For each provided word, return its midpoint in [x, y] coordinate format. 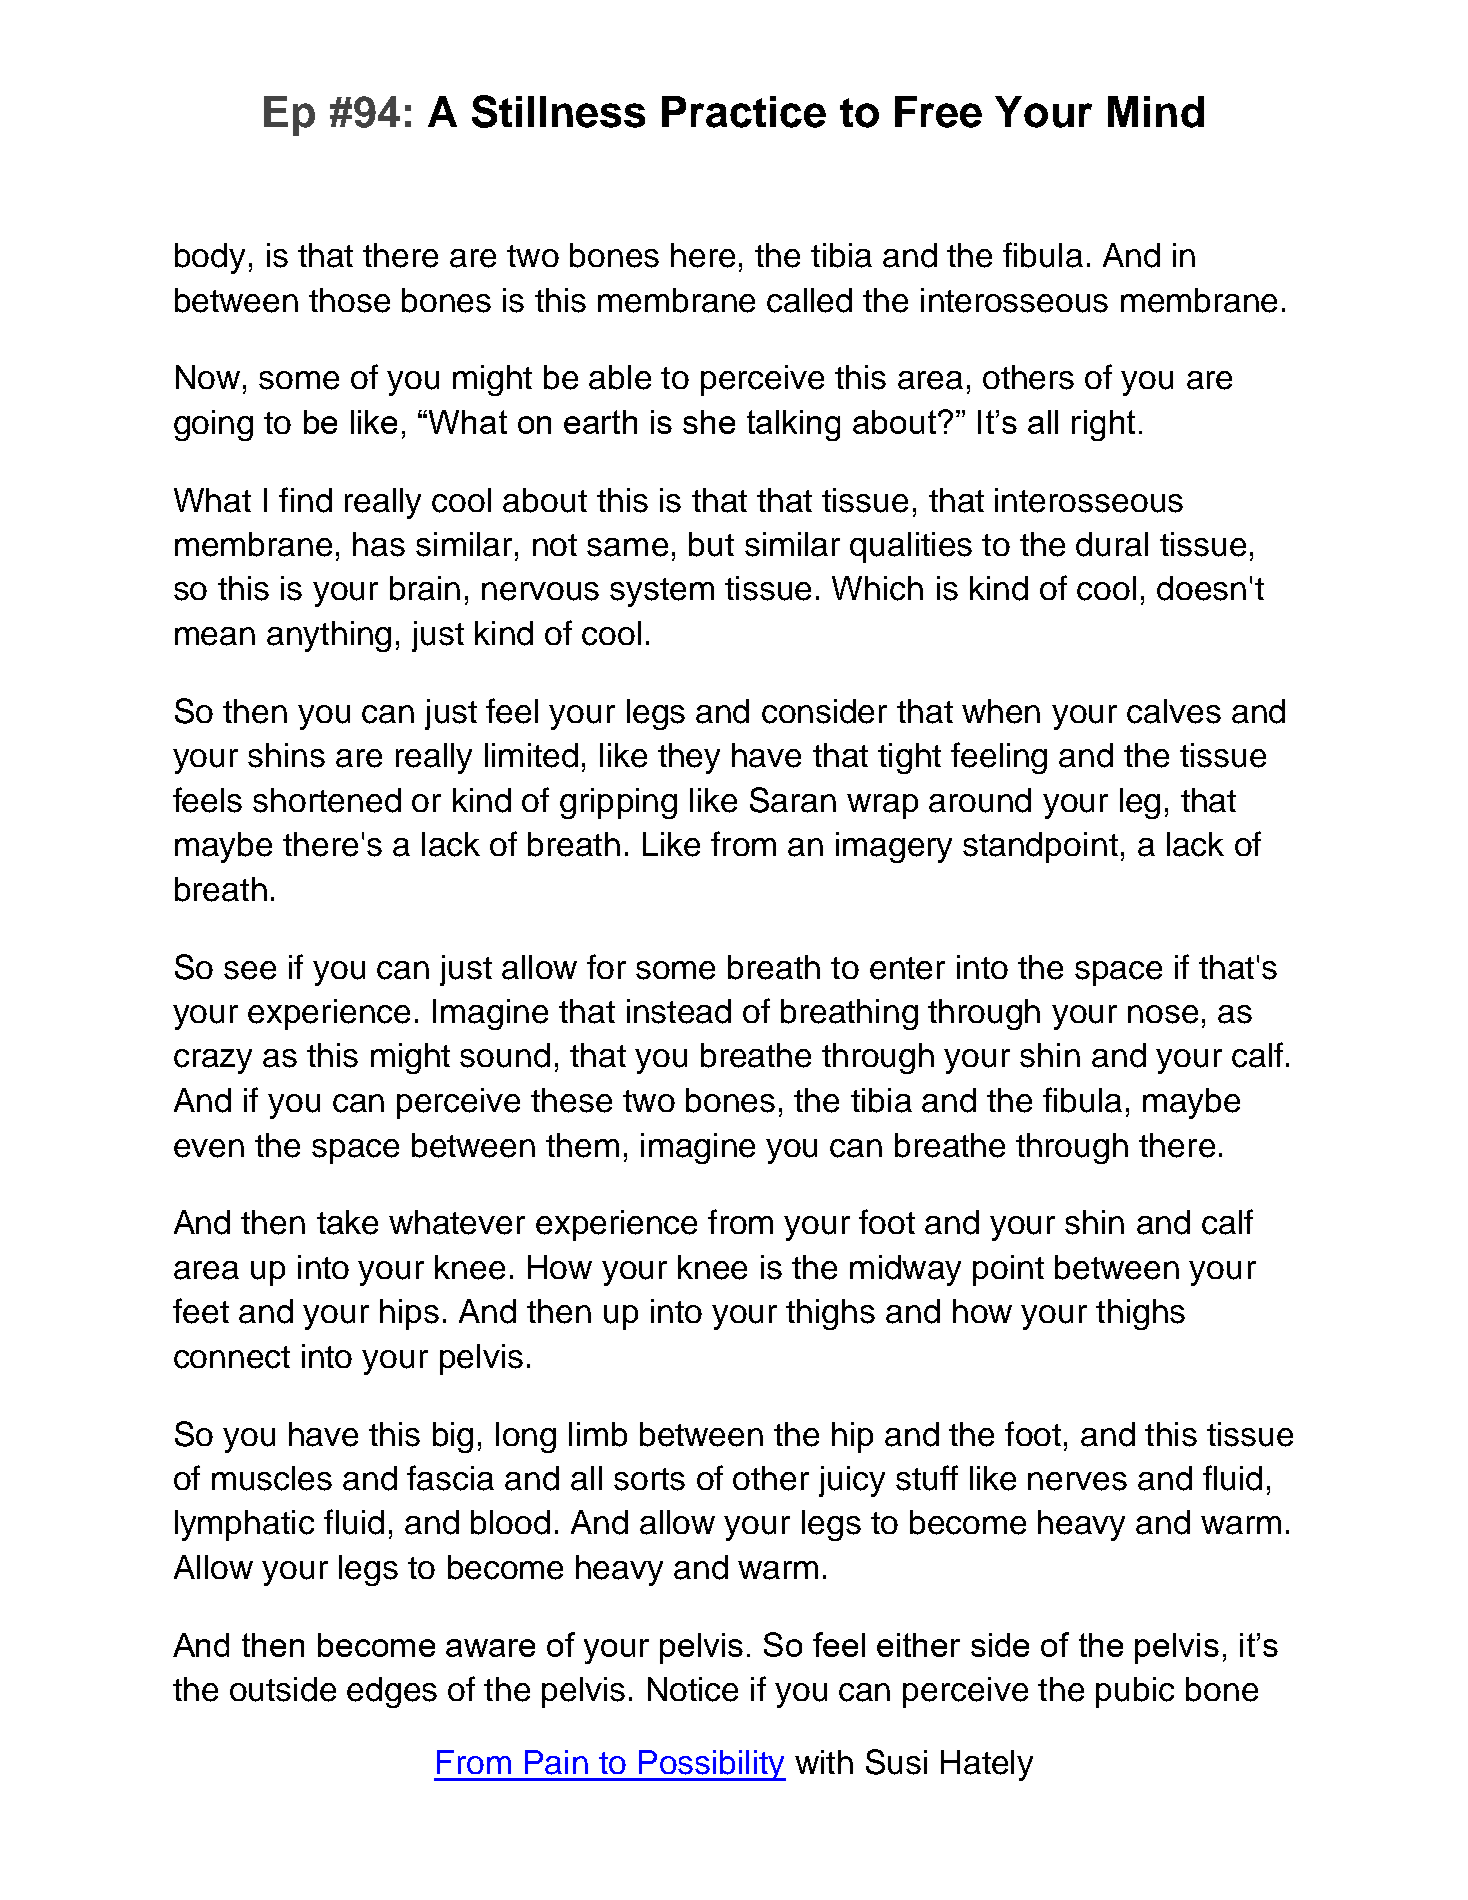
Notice [693, 1689]
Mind [1156, 112]
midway [905, 1270]
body [210, 258]
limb [598, 1434]
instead [679, 1011]
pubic [1135, 1692]
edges [392, 1692]
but [711, 544]
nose [1163, 1014]
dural [1112, 544]
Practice [744, 112]
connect [232, 1357]
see [250, 970]
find [305, 500]
